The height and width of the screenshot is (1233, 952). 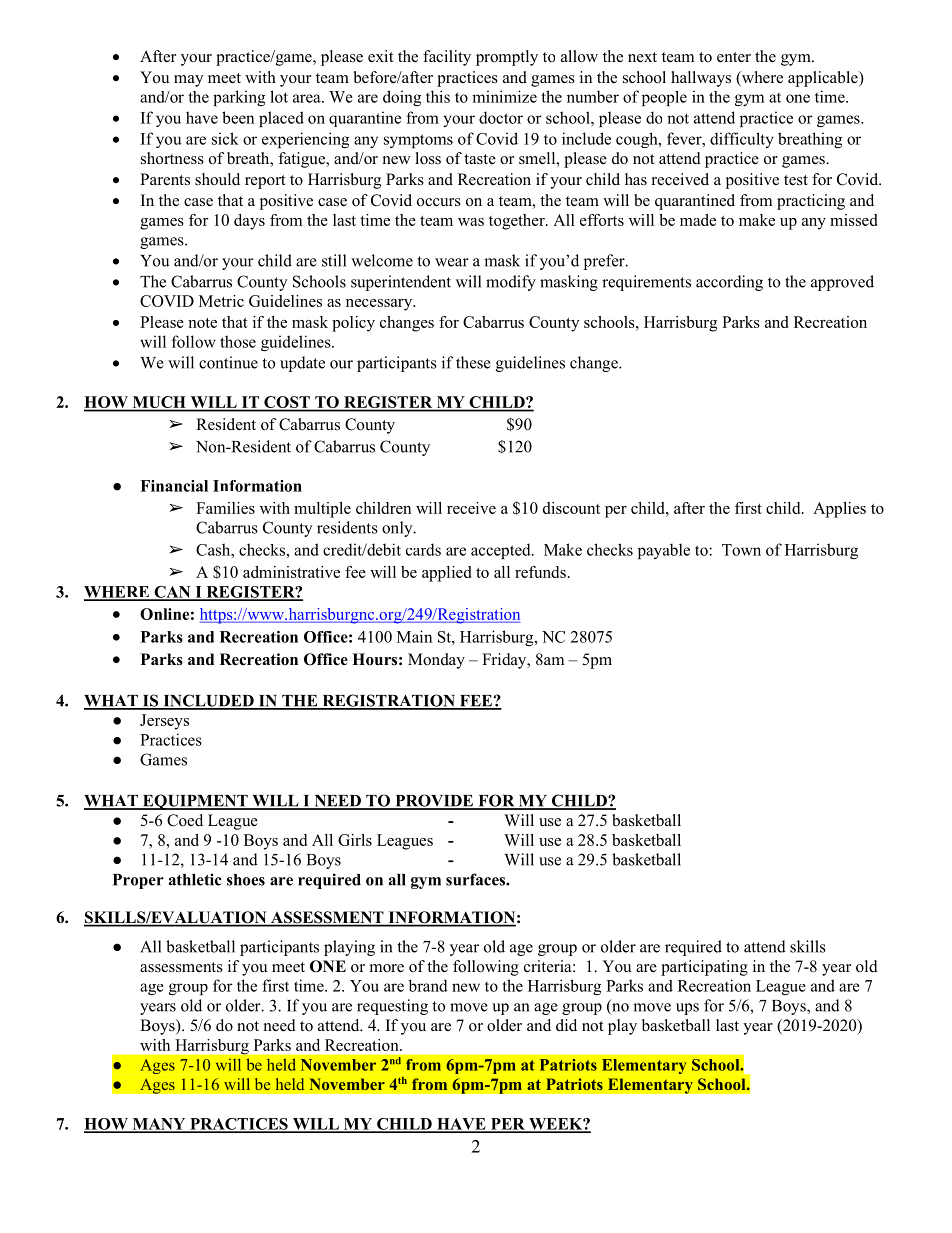 I want to click on EQUIPMENT, so click(x=195, y=802).
